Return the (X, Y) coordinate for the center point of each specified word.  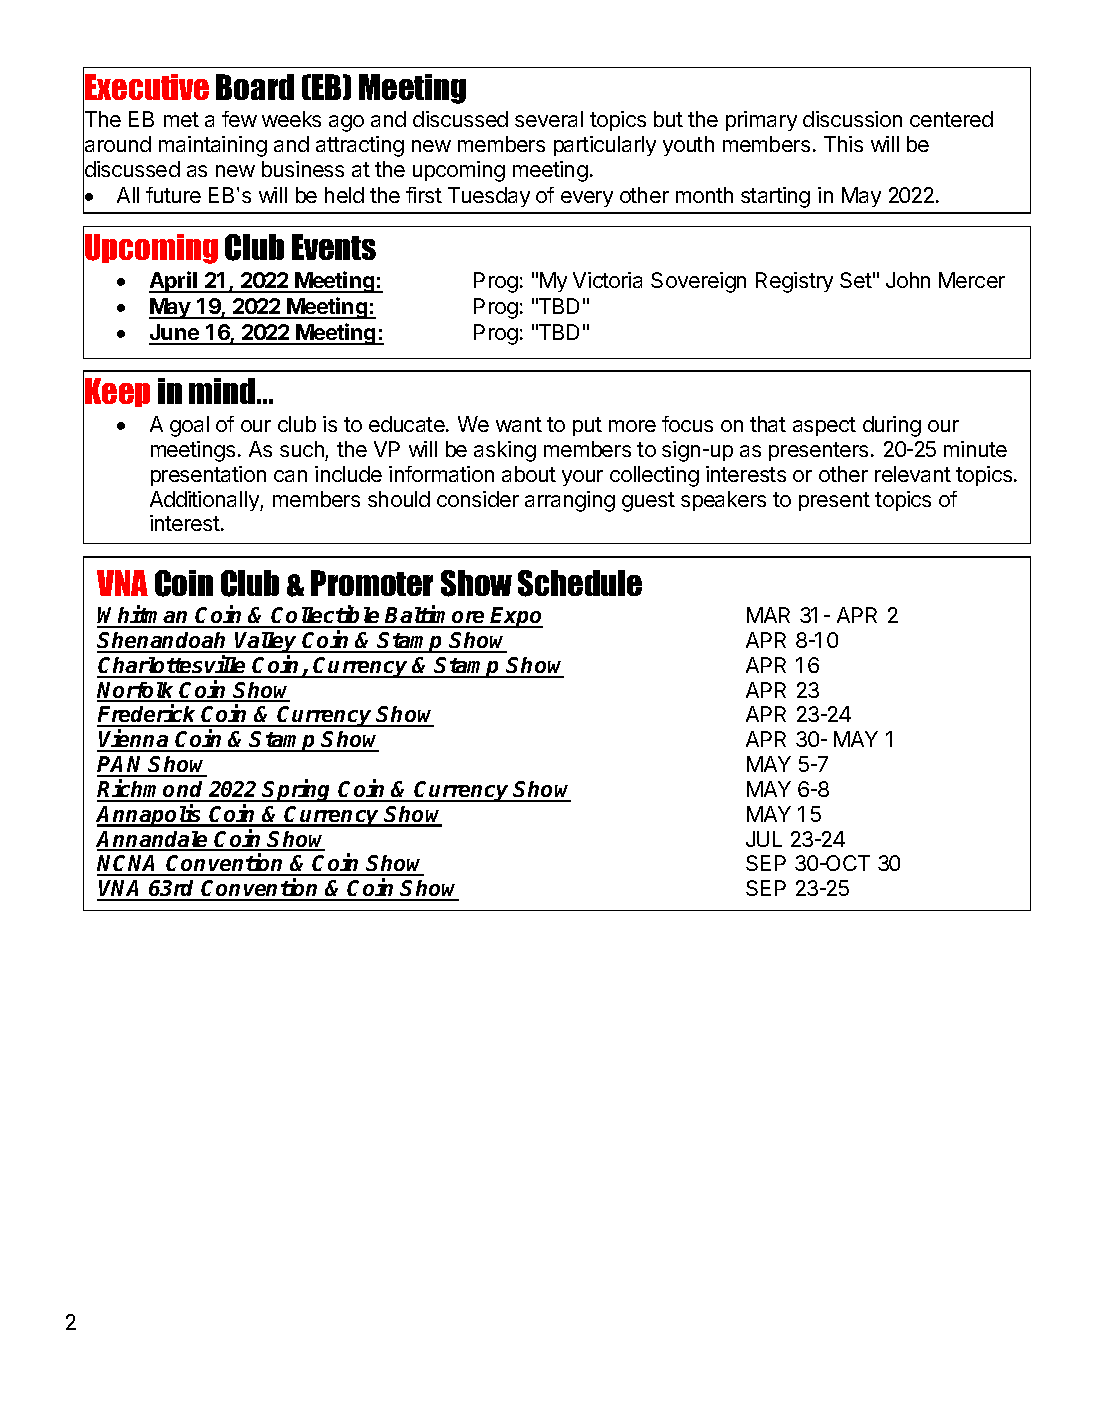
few (239, 119)
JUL (764, 839)
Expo (516, 617)
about (529, 474)
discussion (852, 119)
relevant (913, 474)
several (549, 119)
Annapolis (150, 815)
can (290, 476)
